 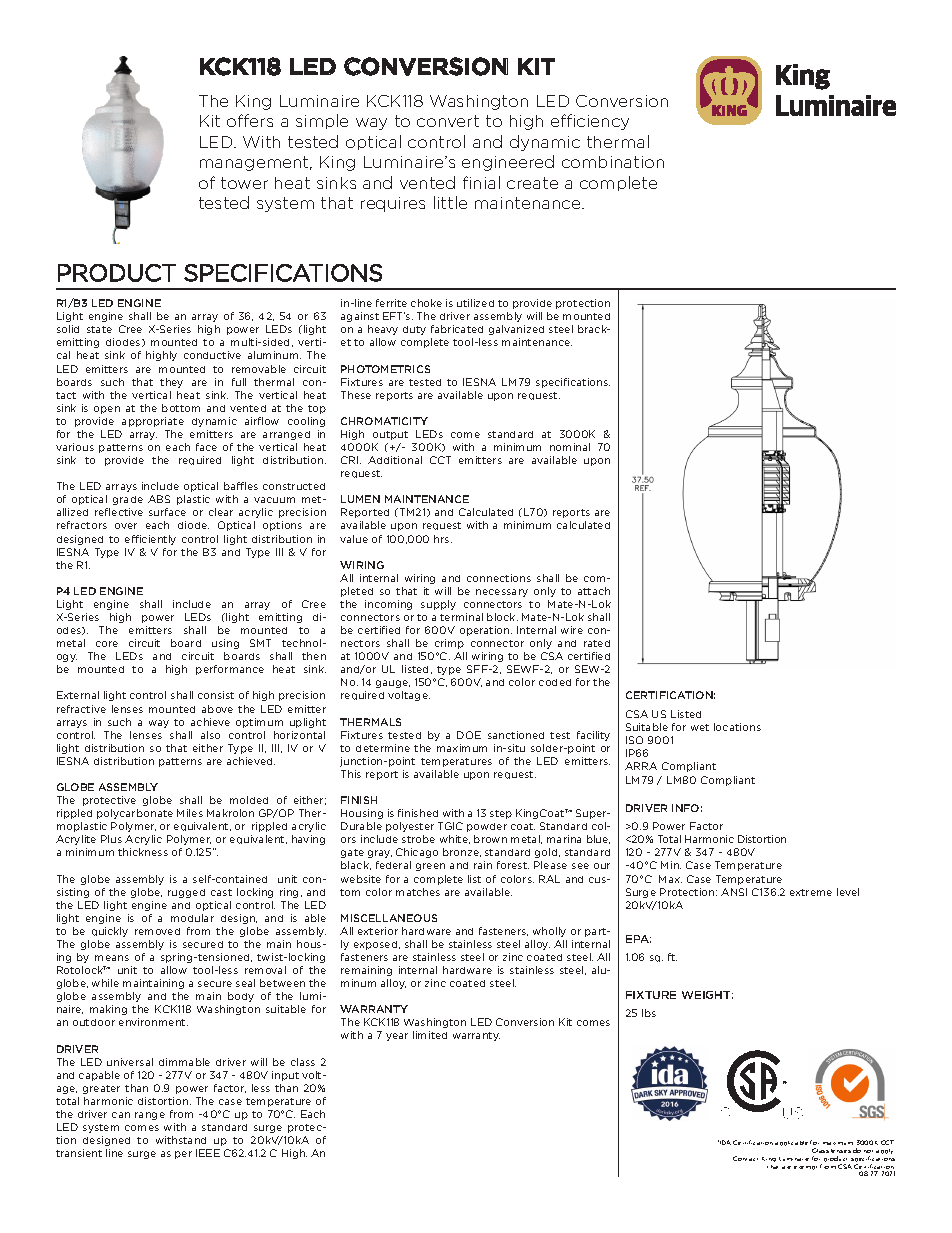 I want to click on efficiency, so click(x=590, y=122).
